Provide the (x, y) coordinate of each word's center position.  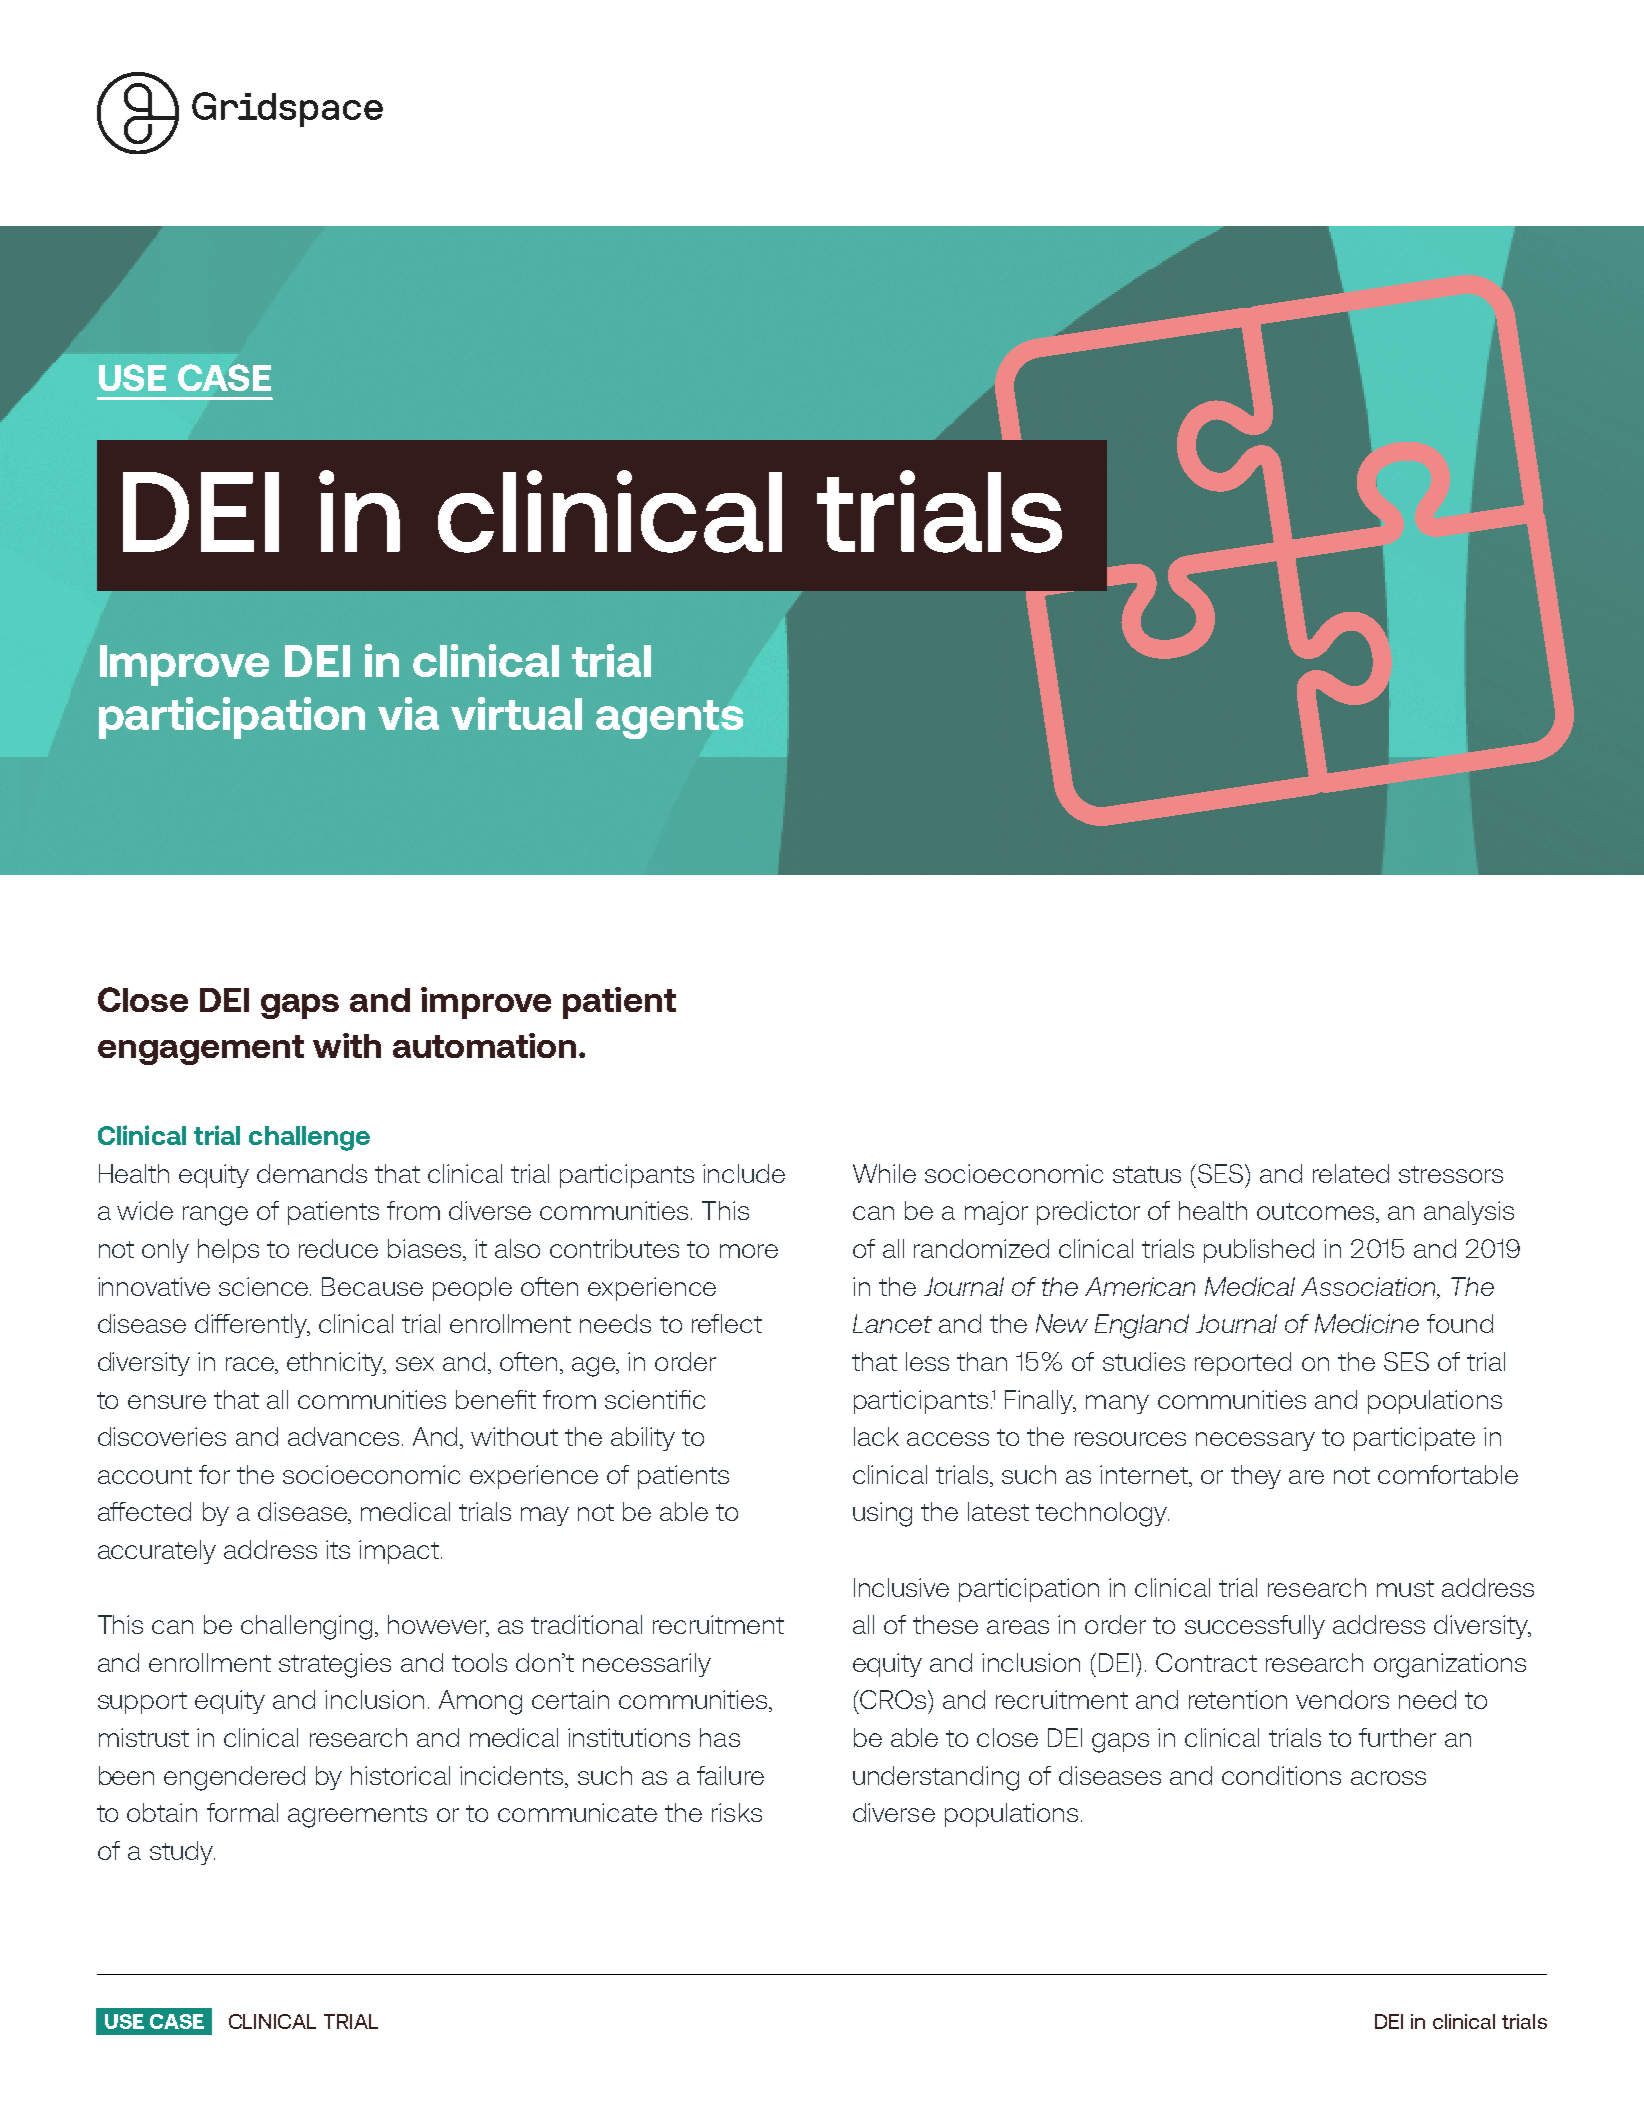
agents (669, 719)
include (744, 1173)
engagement (201, 1050)
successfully (1255, 1627)
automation (484, 1045)
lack (876, 1436)
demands (312, 1173)
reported (1243, 1364)
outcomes (1315, 1211)
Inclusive (901, 1587)
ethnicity (336, 1364)
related (1351, 1173)
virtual (516, 713)
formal (242, 1812)
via (408, 713)
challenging (306, 1627)
